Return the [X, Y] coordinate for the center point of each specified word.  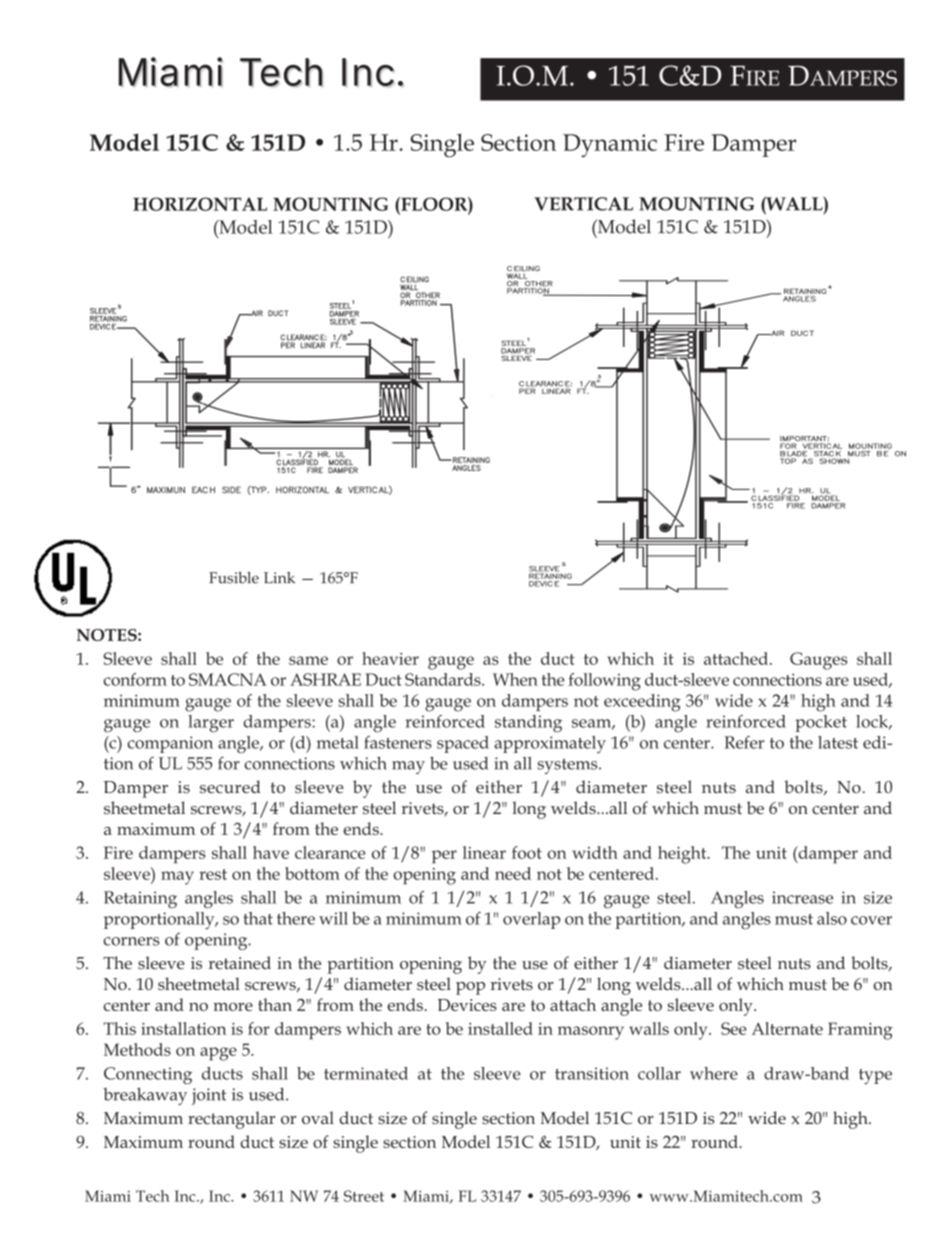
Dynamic [610, 145]
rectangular [231, 1120]
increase [802, 897]
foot [527, 852]
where [714, 1073]
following [604, 682]
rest [213, 874]
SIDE [231, 489]
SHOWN [834, 460]
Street [364, 1196]
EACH [203, 489]
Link [279, 577]
